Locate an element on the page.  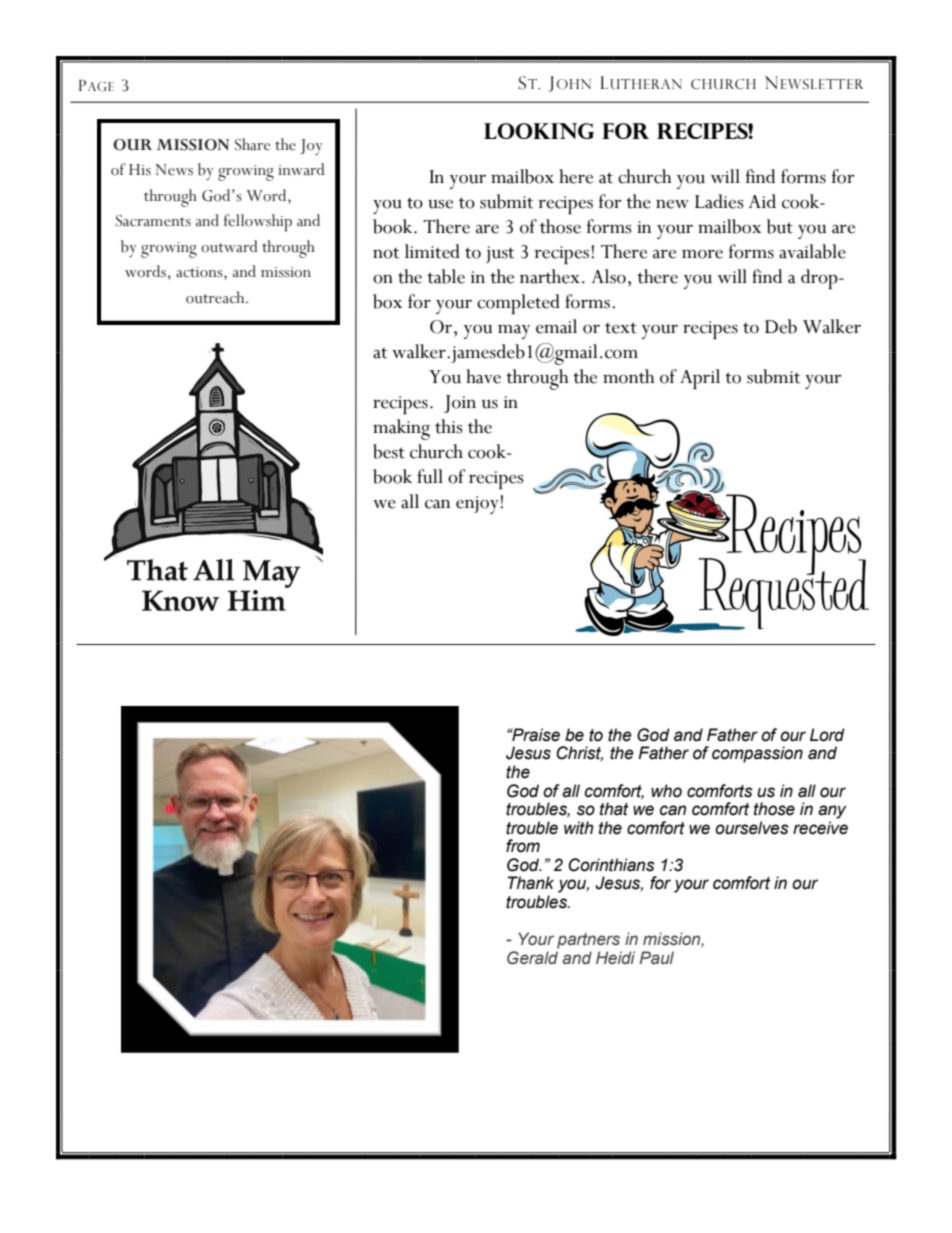
Join is located at coordinates (460, 404).
